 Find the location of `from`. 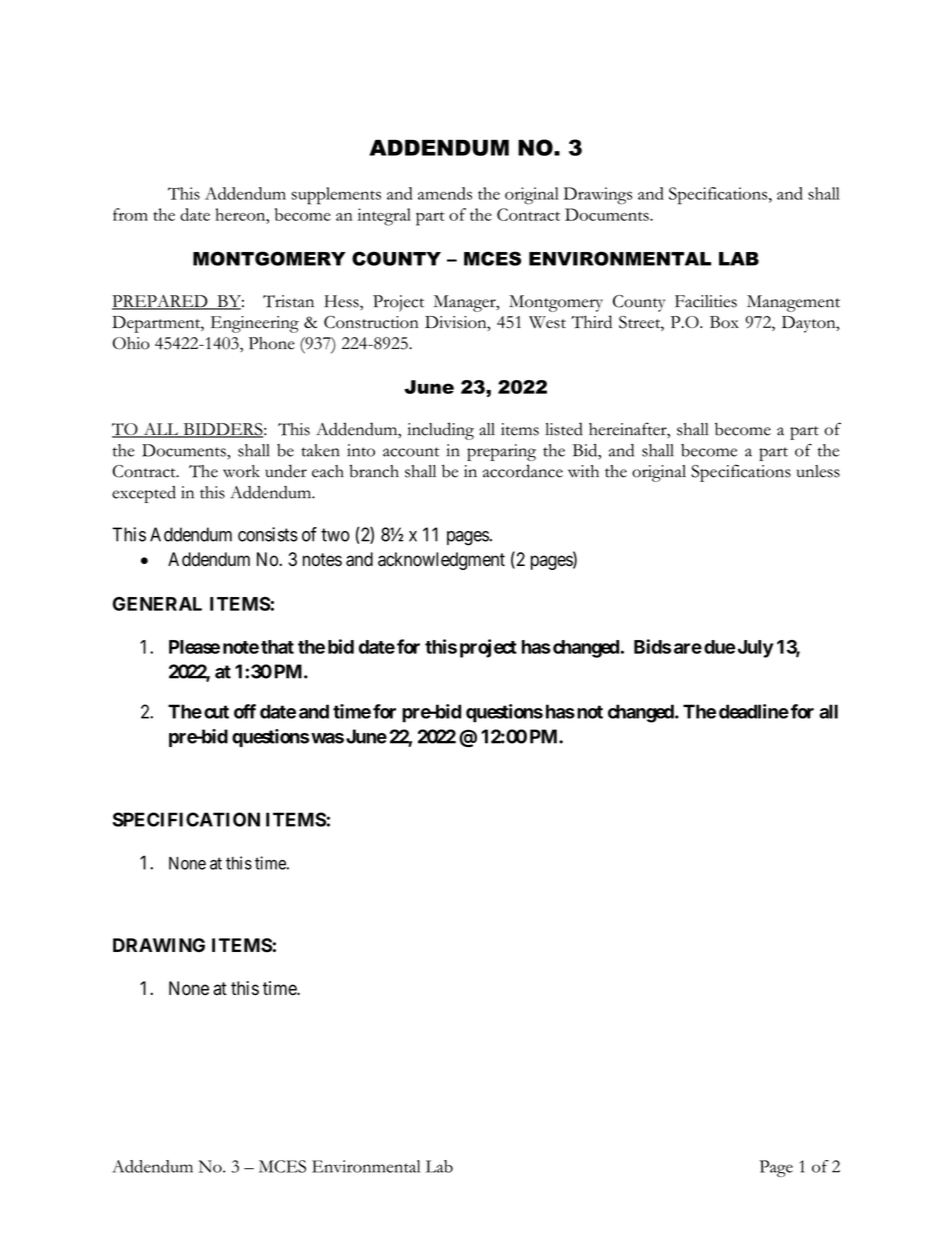

from is located at coordinates (130, 214).
